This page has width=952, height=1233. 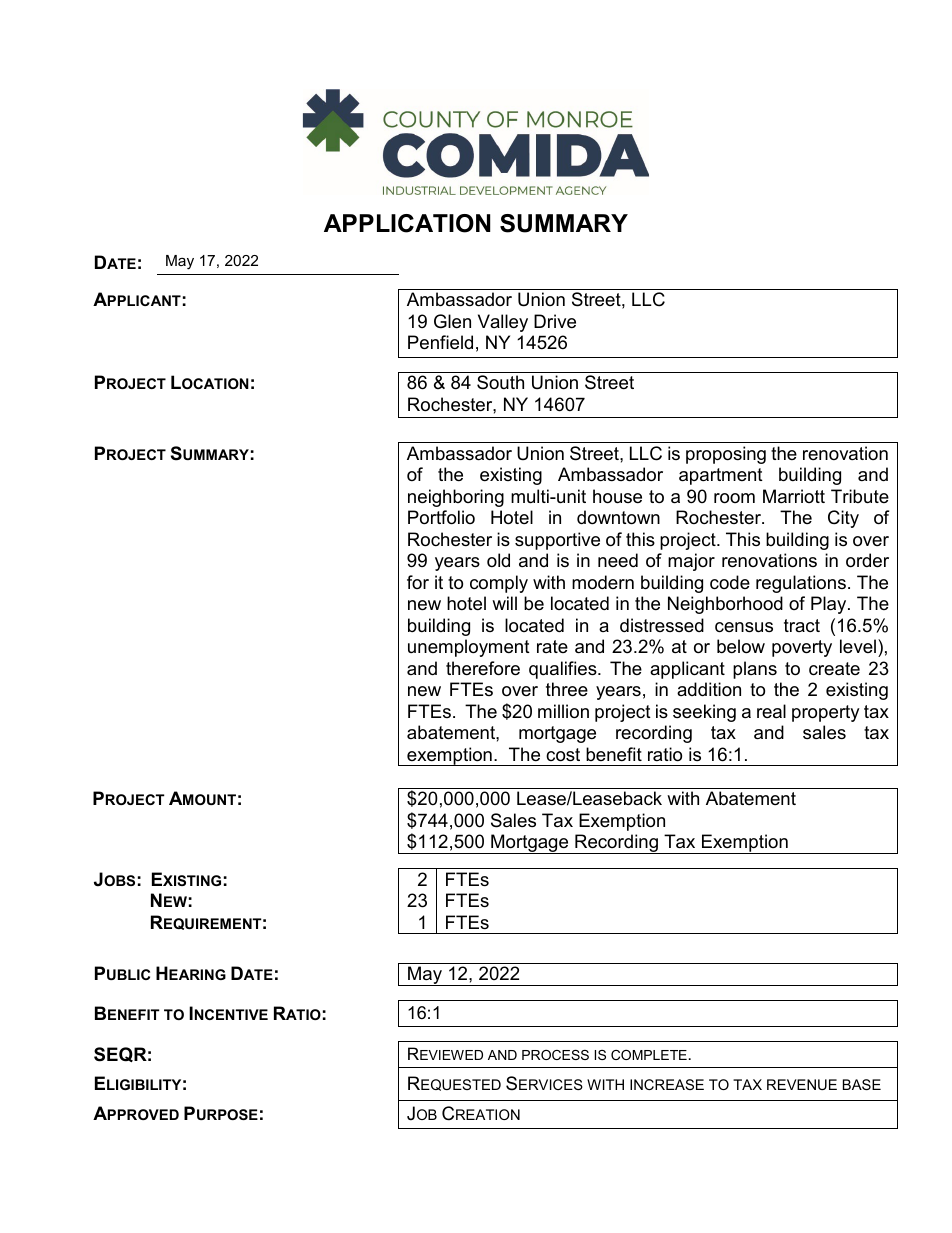 What do you see at coordinates (826, 713) in the page?
I see `property` at bounding box center [826, 713].
